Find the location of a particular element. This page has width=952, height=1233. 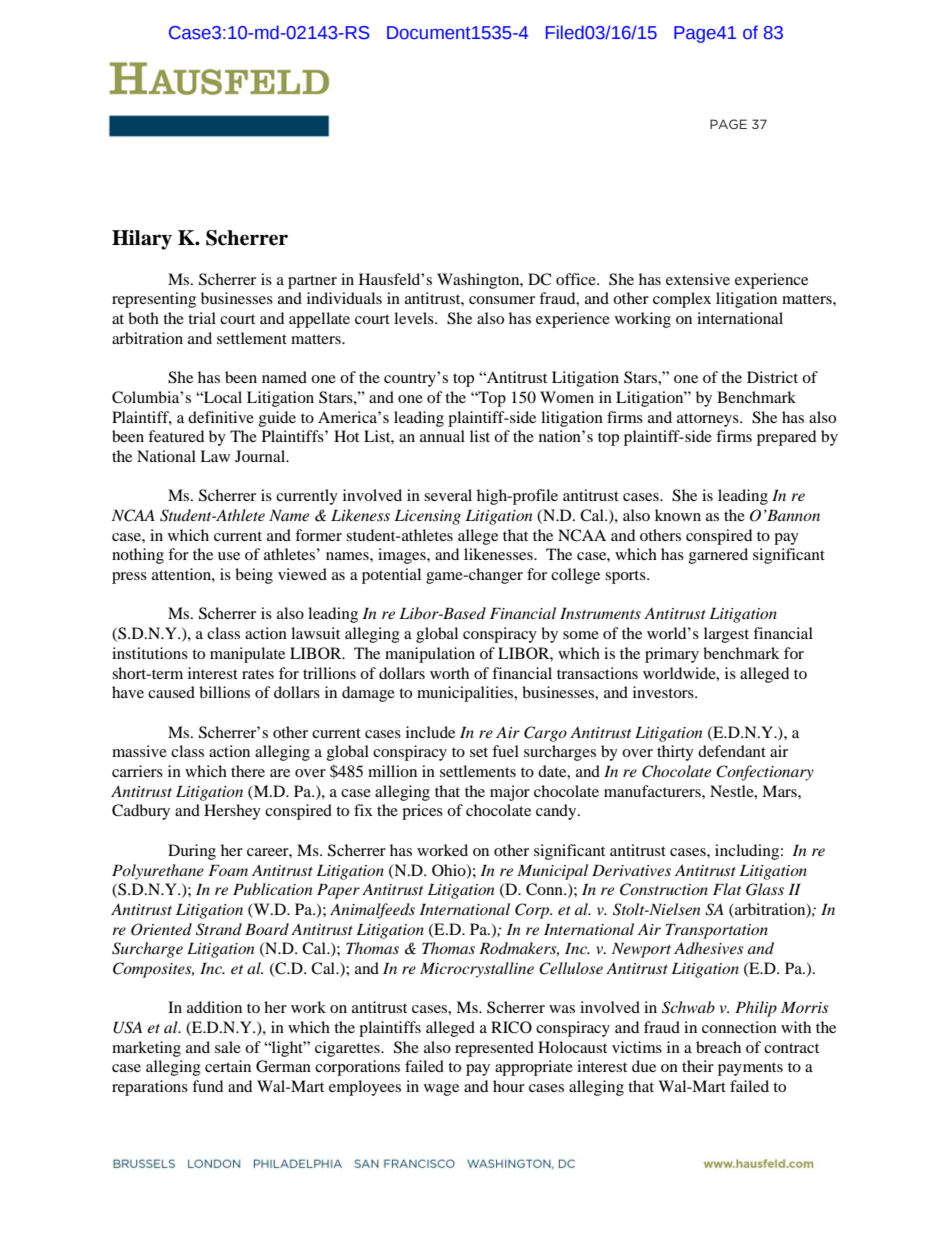

Flat is located at coordinates (727, 889).
